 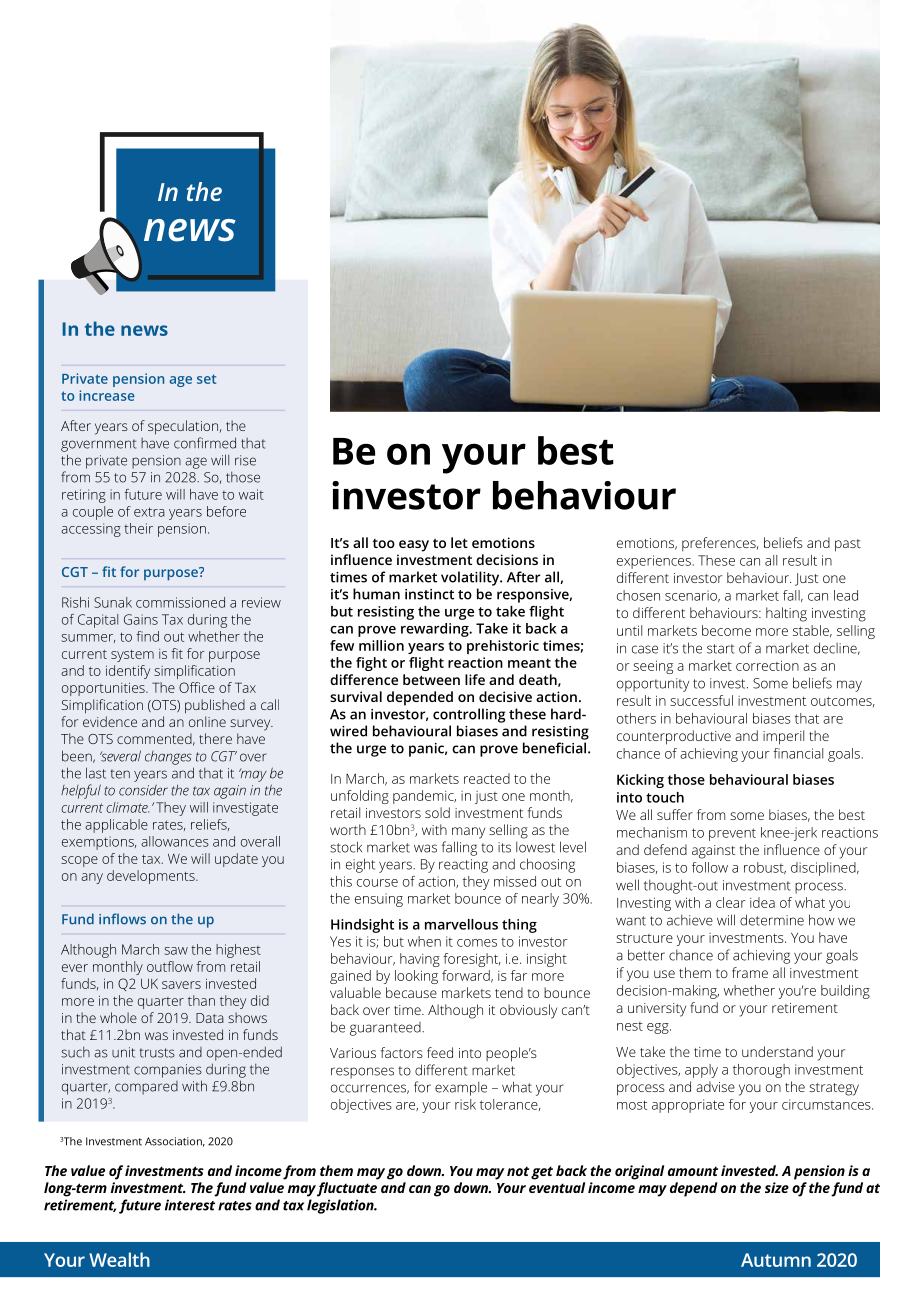 I want to click on marvellous, so click(x=461, y=924).
